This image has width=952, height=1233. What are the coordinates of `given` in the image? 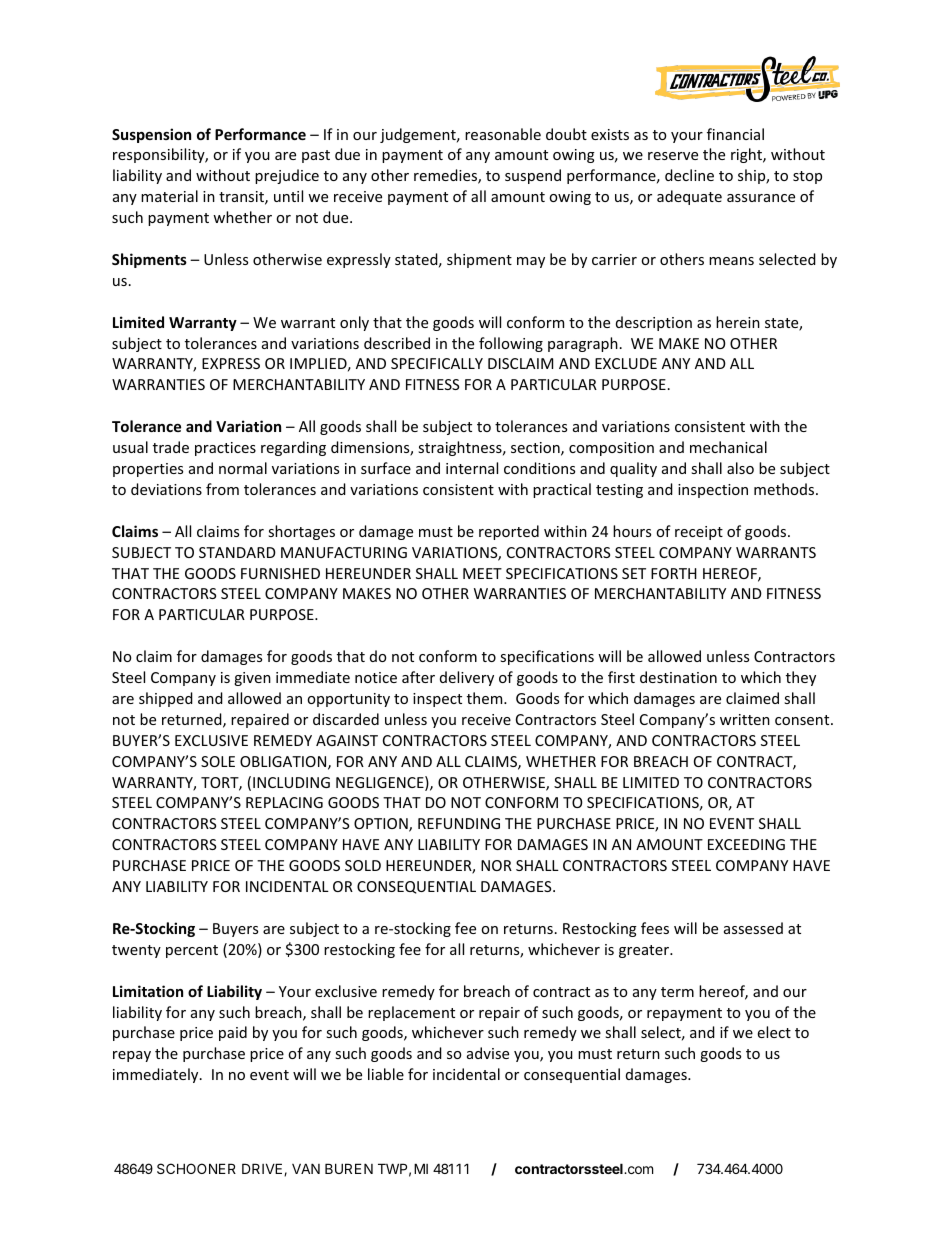 It's located at (252, 679).
